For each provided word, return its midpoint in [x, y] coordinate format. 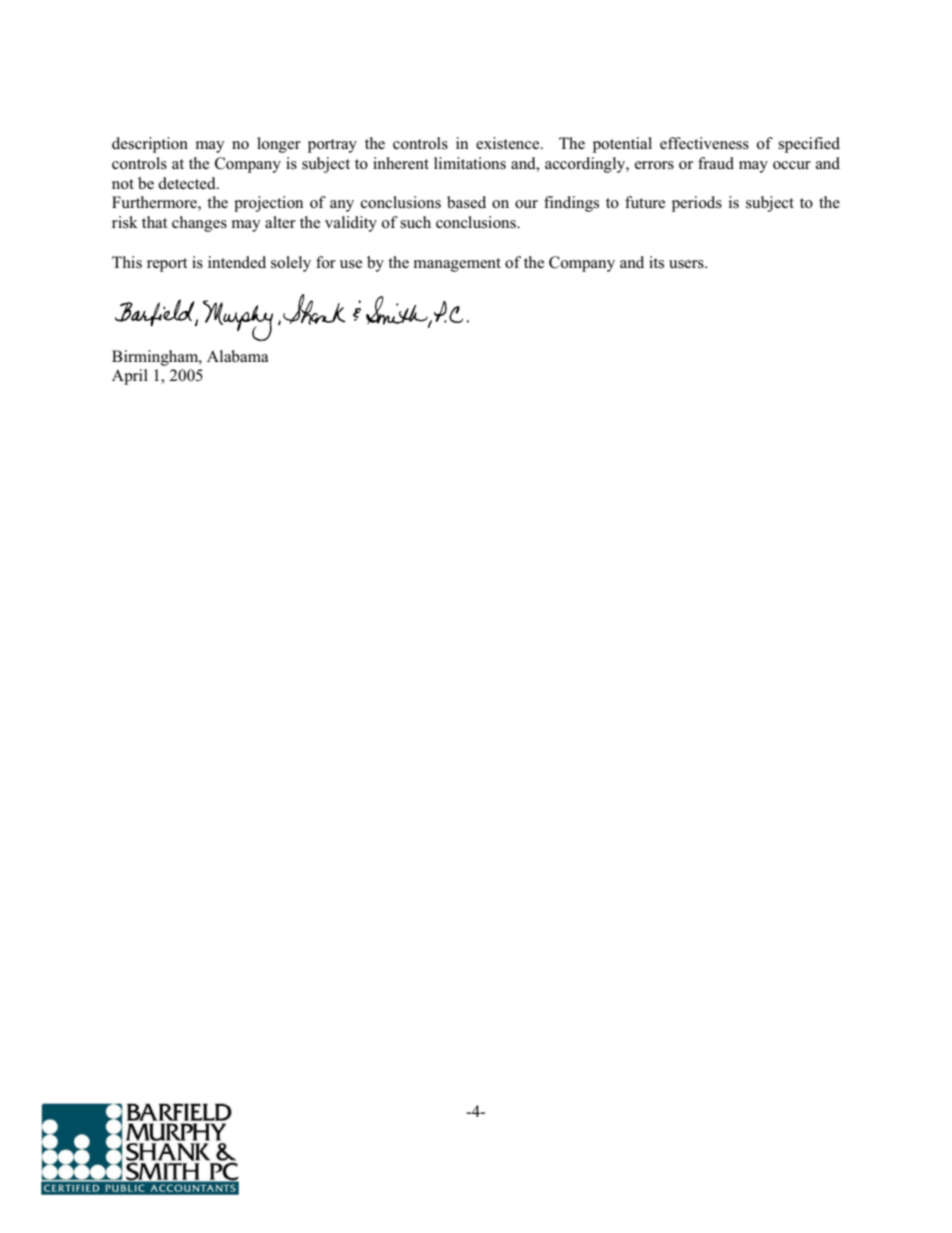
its [656, 262]
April [130, 377]
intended [237, 262]
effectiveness [704, 143]
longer [279, 145]
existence [509, 143]
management [457, 265]
